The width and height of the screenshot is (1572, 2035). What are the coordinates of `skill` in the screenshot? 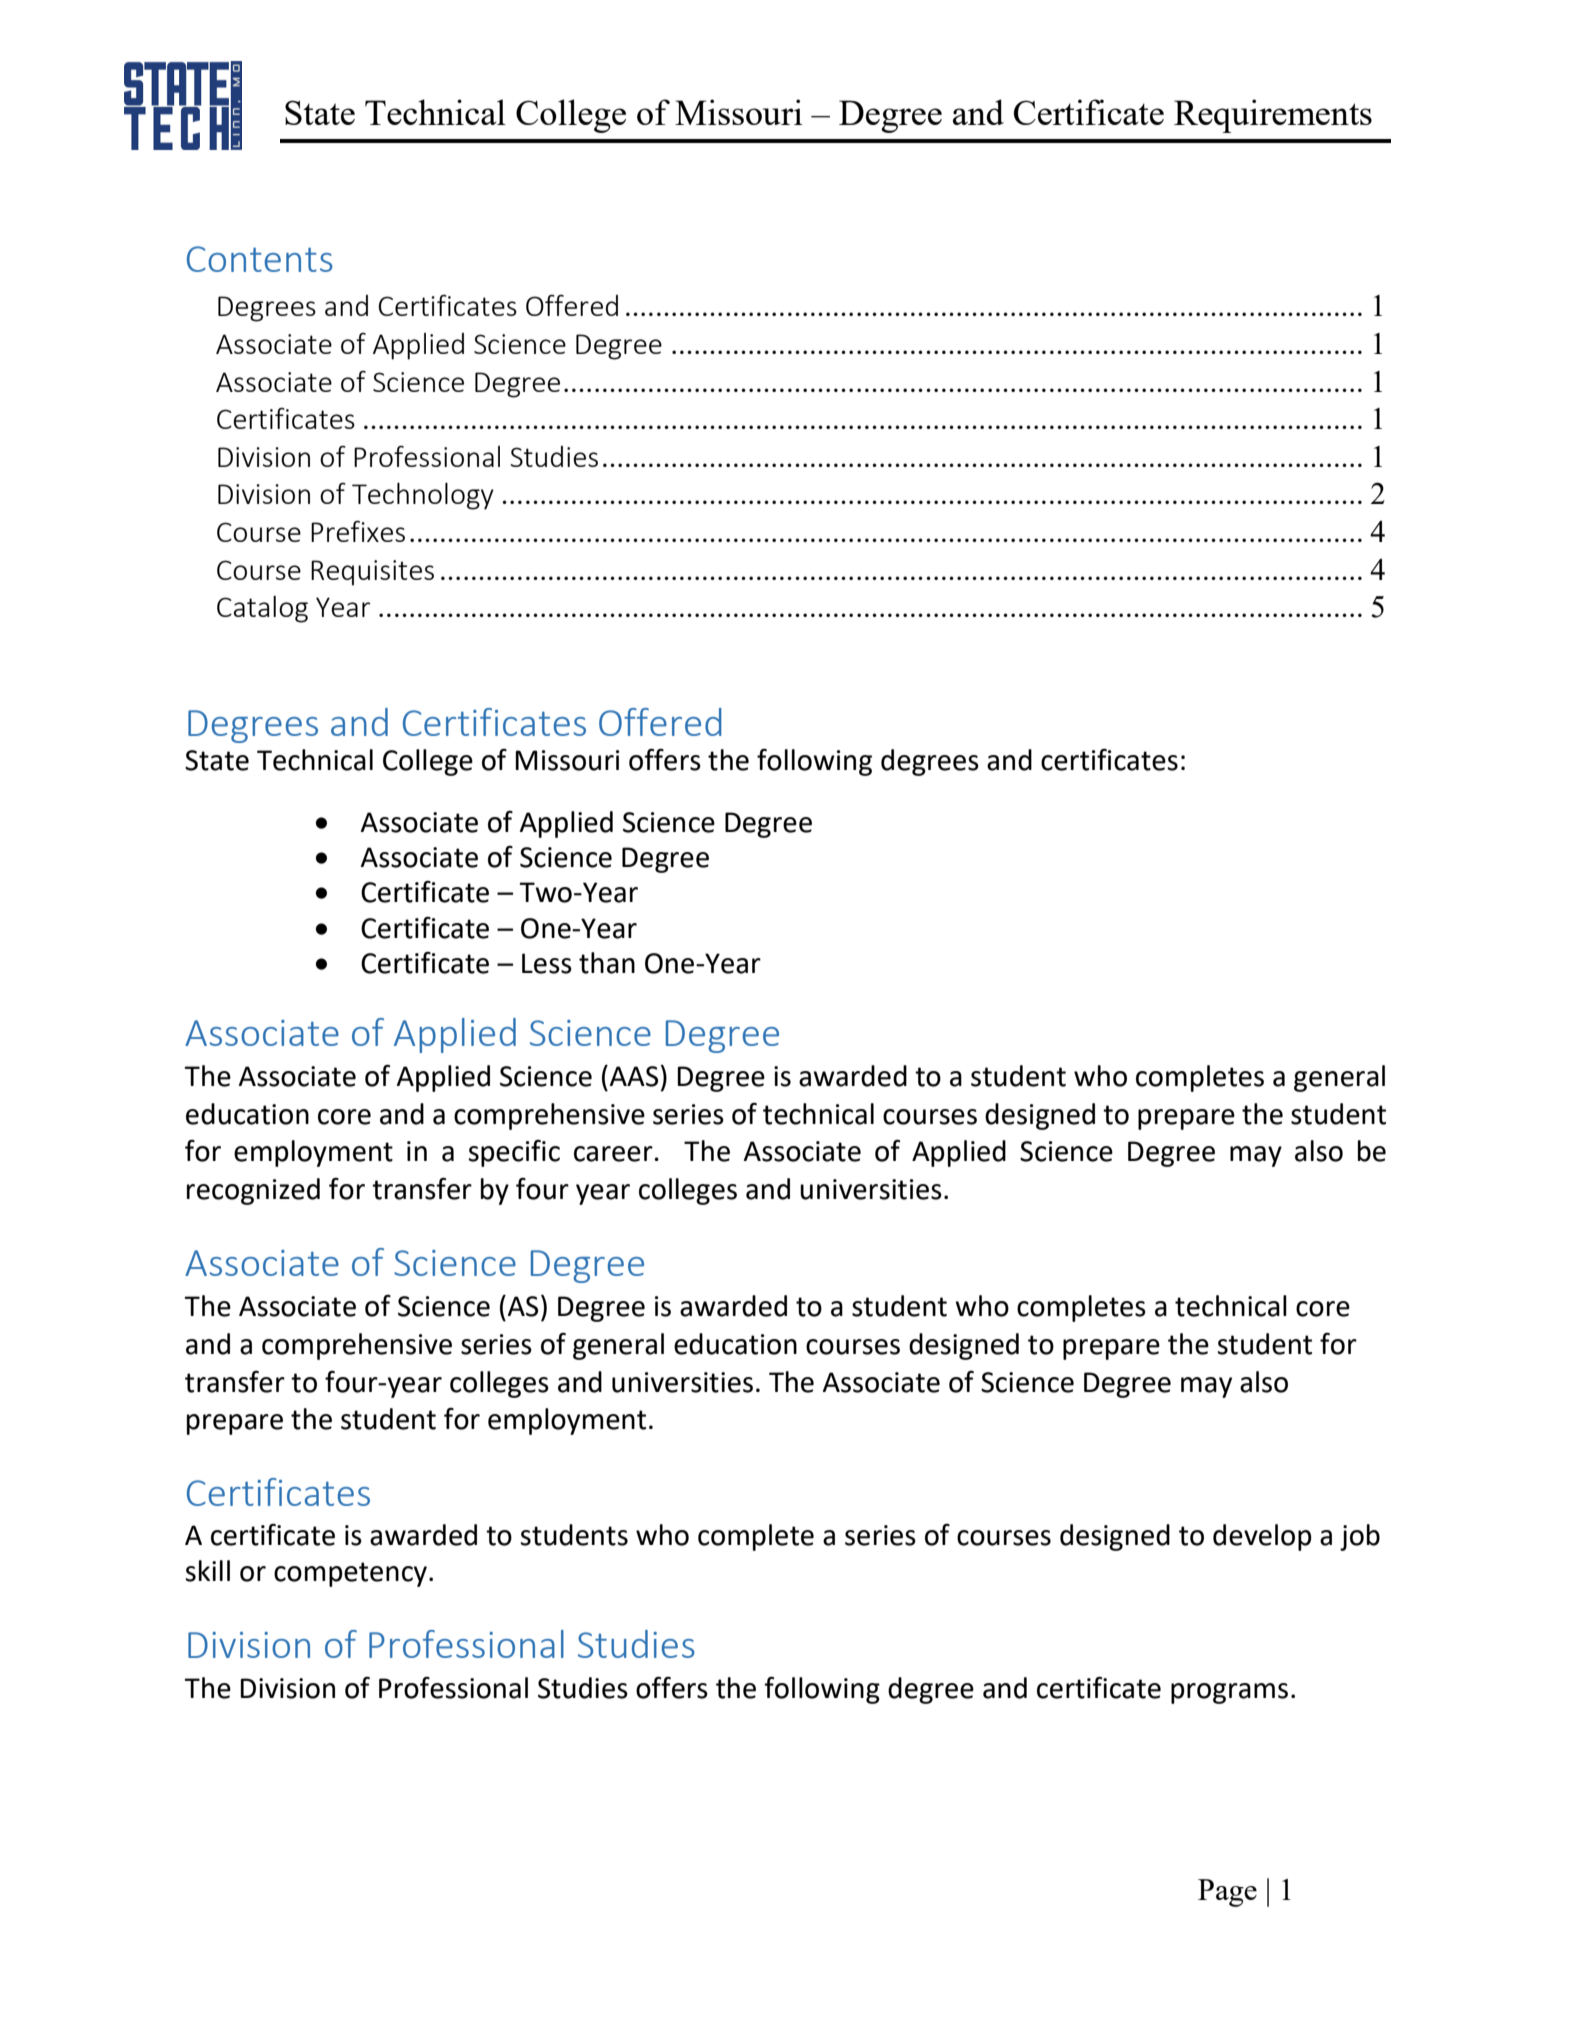 It's located at (207, 1571).
